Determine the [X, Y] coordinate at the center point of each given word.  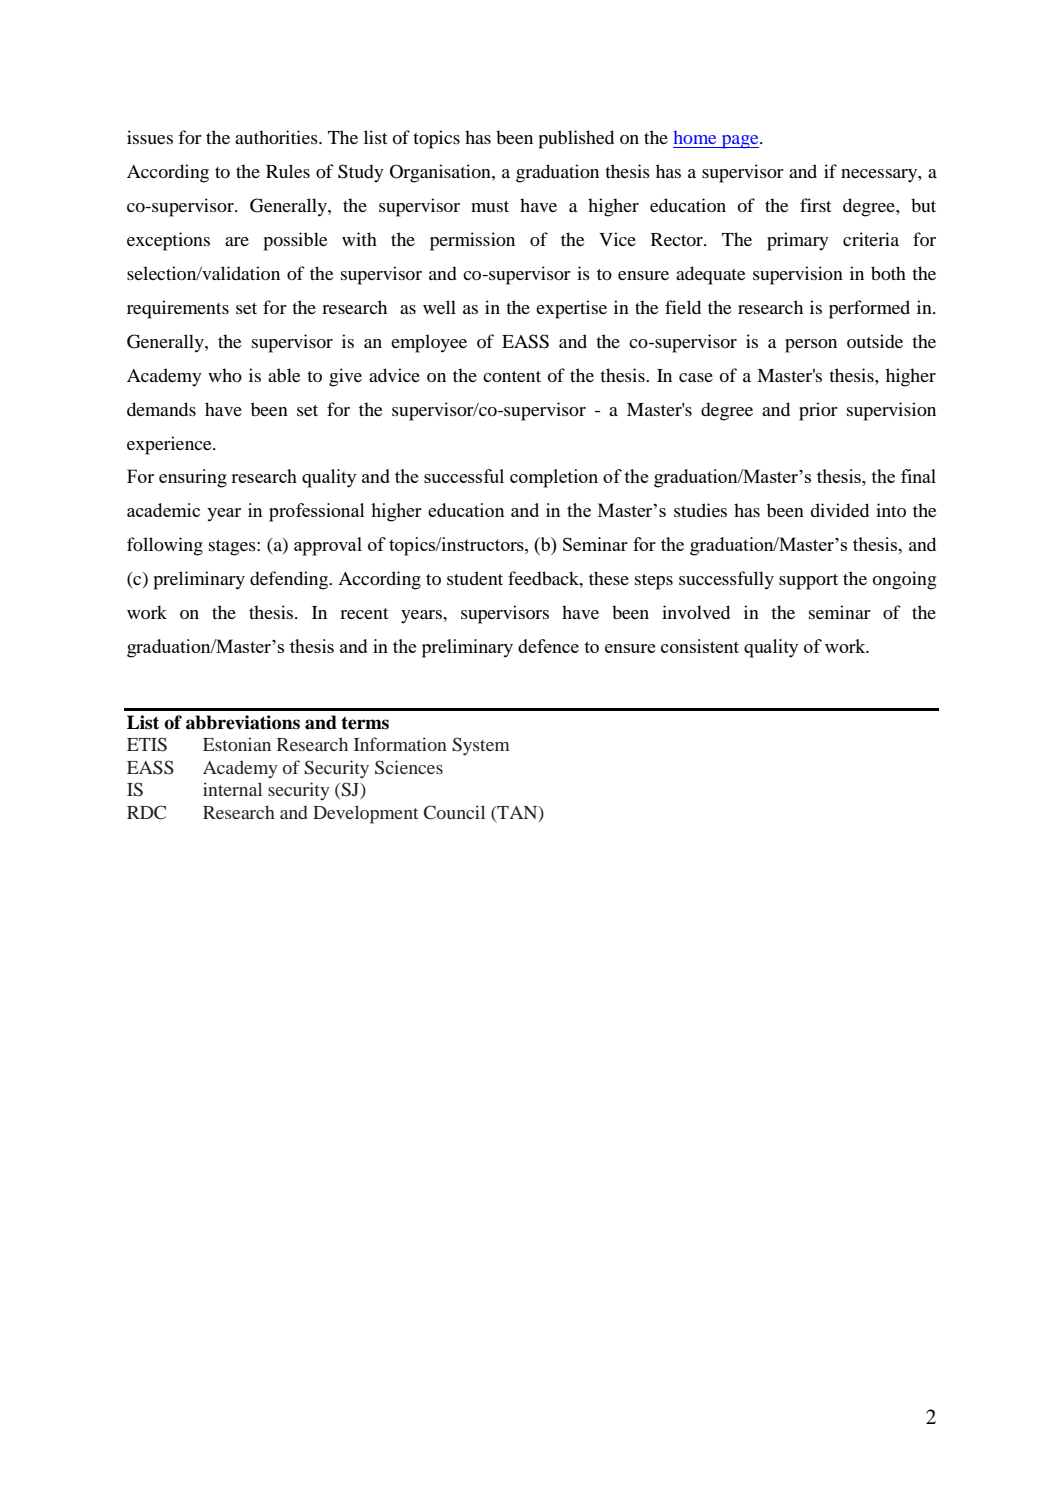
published [576, 139]
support [808, 582]
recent [364, 613]
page [740, 142]
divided [839, 510]
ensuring [193, 478]
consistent [700, 646]
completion [554, 478]
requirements [178, 309]
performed [869, 309]
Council [454, 812]
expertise [571, 309]
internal [232, 789]
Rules [288, 171]
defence [548, 646]
